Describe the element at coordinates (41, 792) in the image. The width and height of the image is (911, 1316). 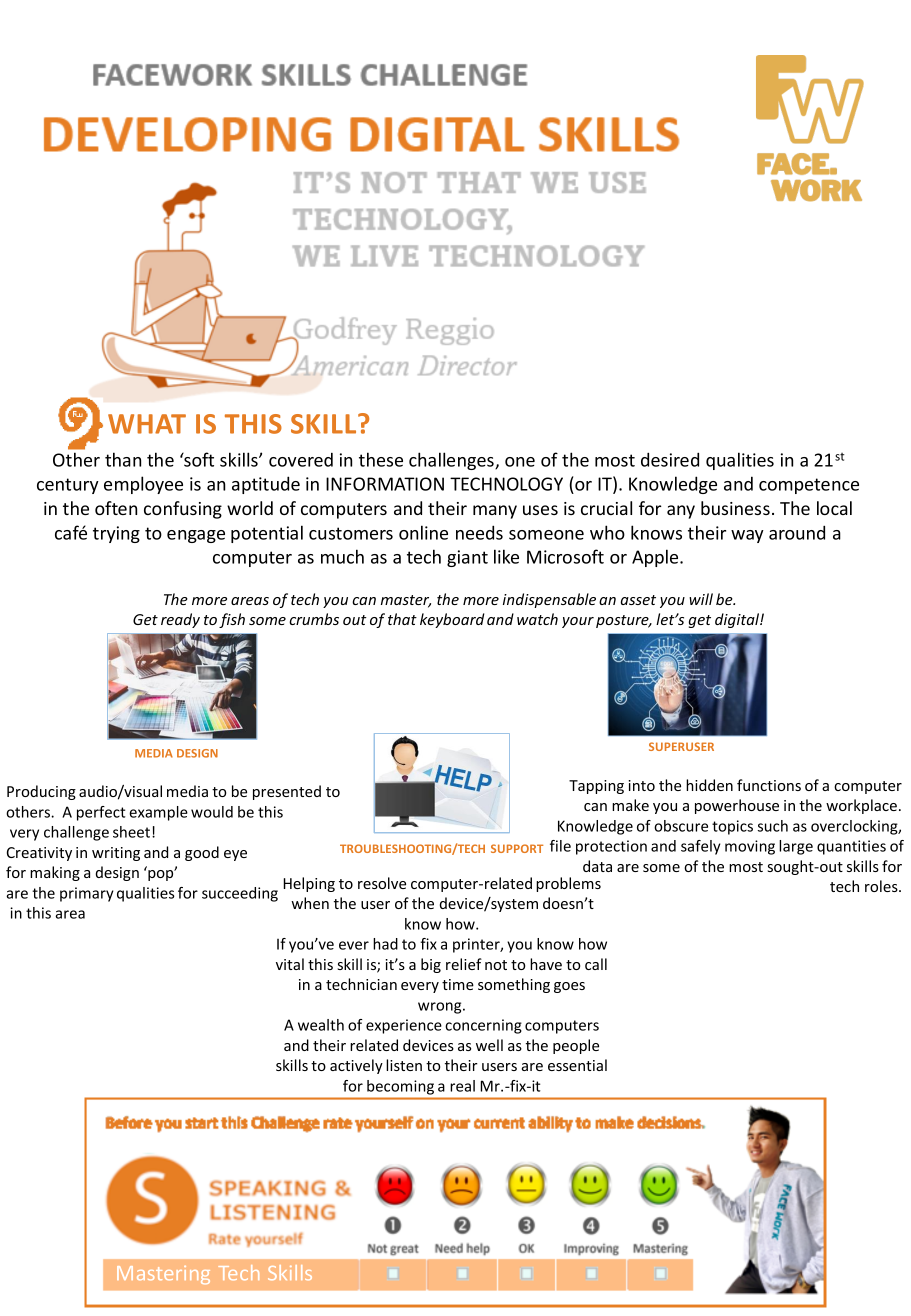
I see `Producing` at that location.
